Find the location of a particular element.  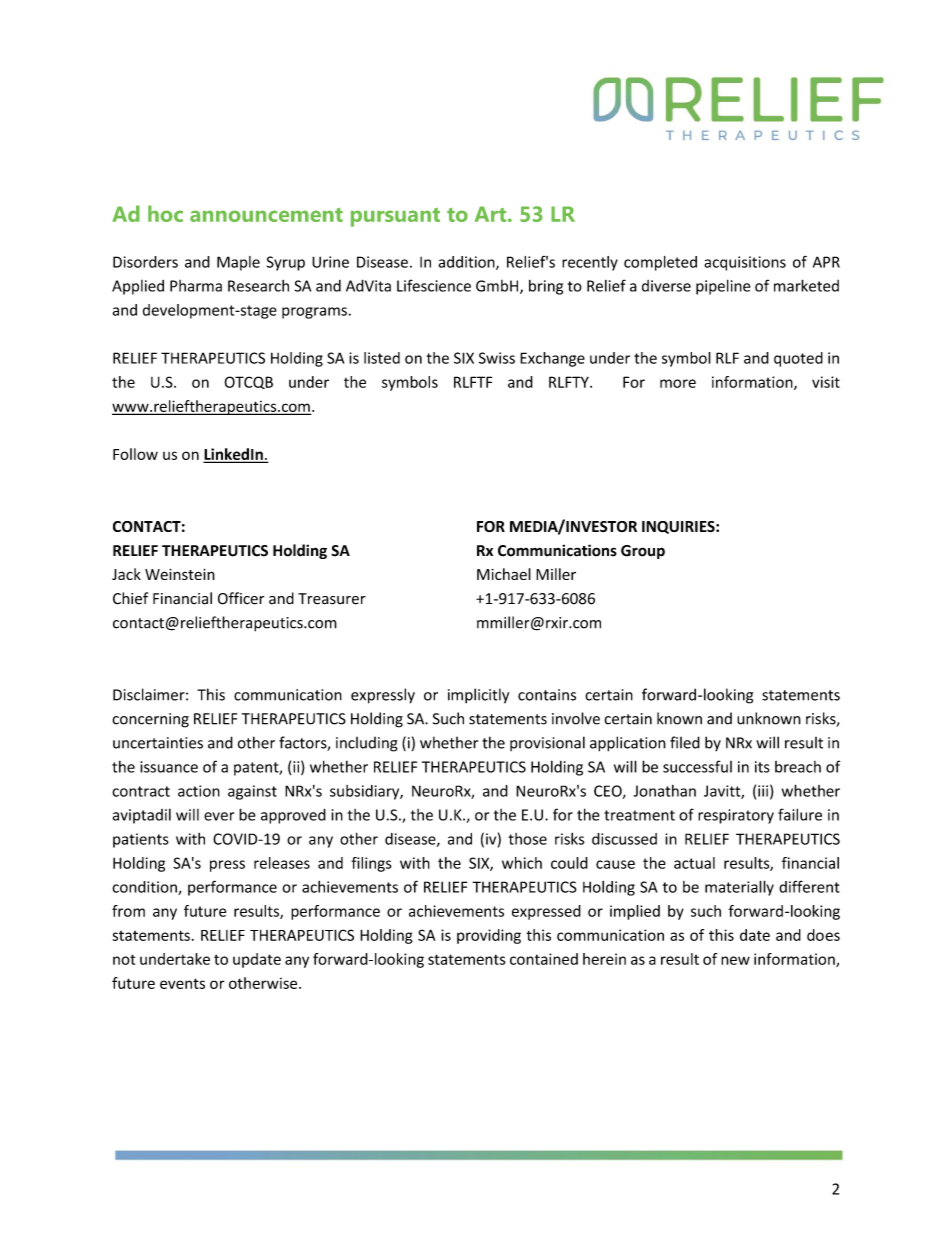

filed is located at coordinates (685, 742).
